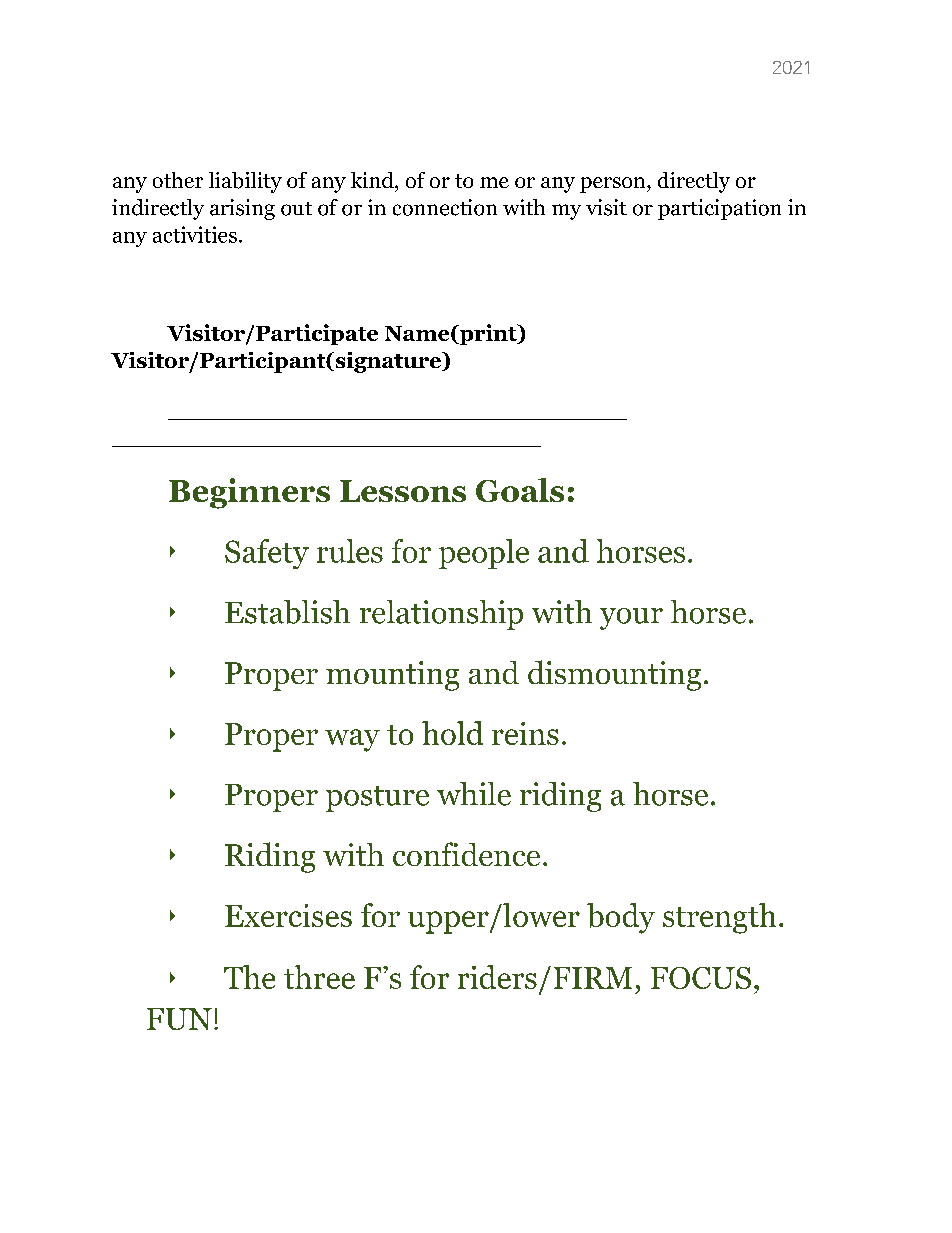 This page has width=952, height=1233. I want to click on FOCUS, so click(701, 978).
